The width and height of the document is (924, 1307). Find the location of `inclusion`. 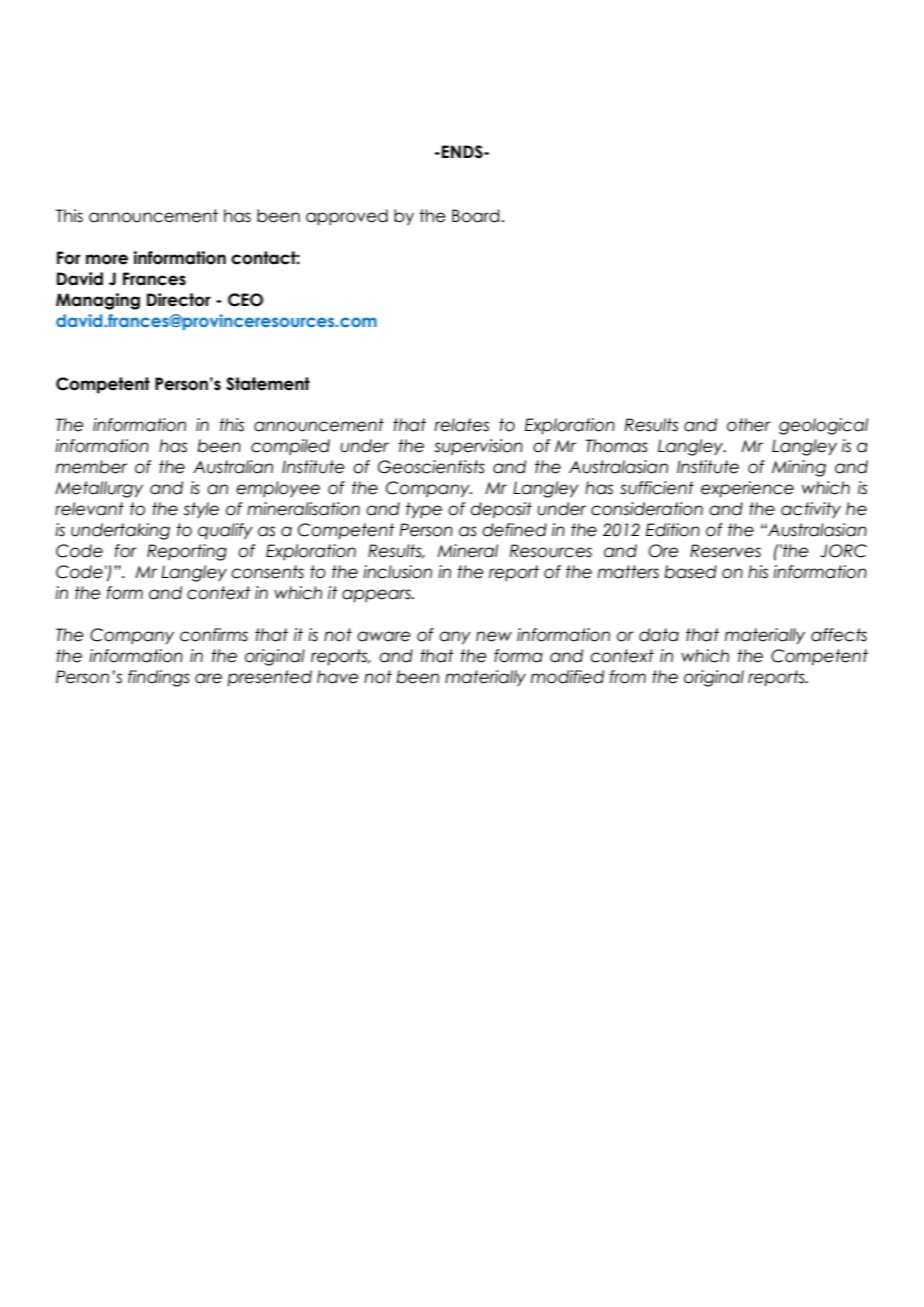

inclusion is located at coordinates (397, 572).
